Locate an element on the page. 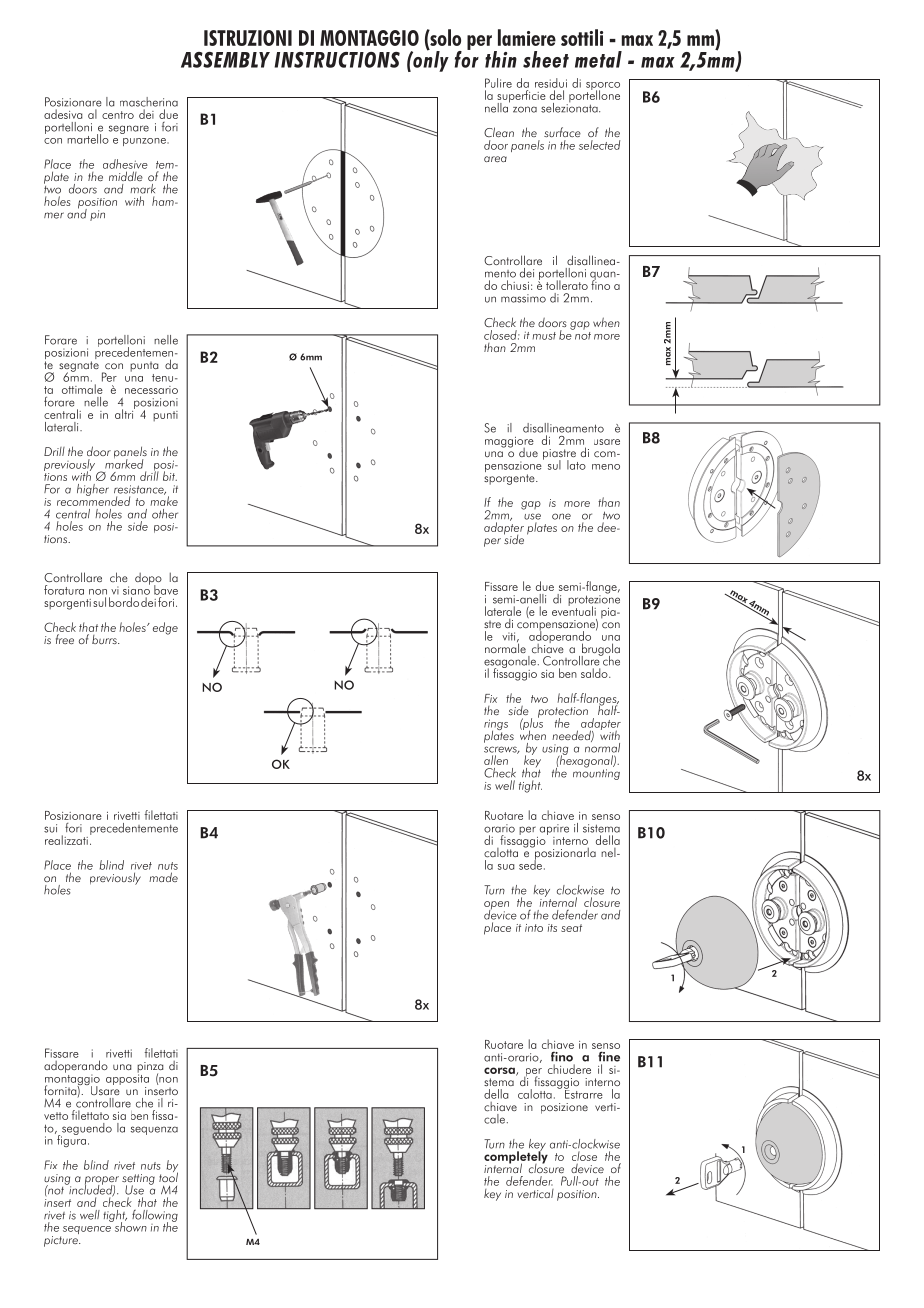  edge is located at coordinates (165, 628).
